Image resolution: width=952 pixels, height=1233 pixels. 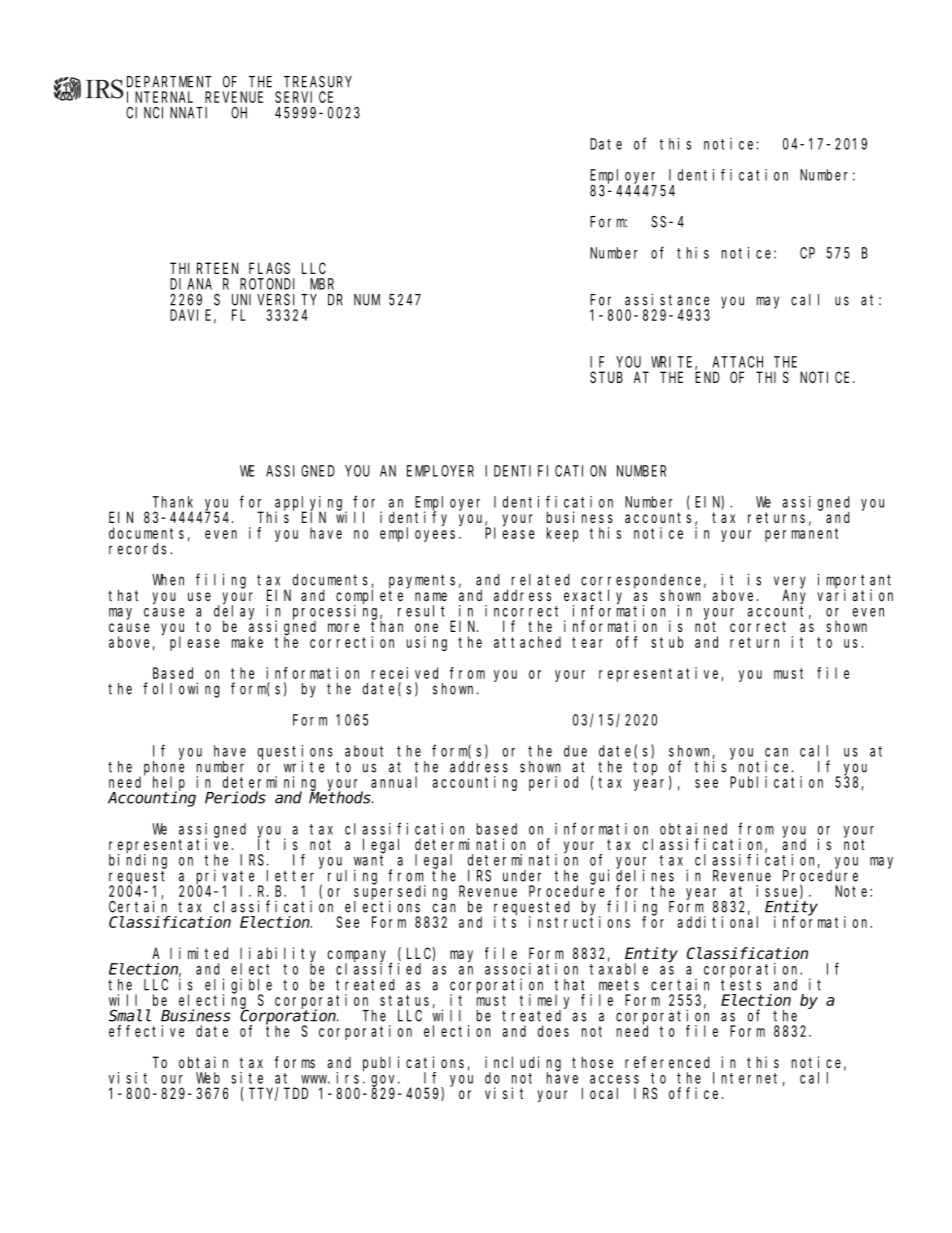 What do you see at coordinates (318, 82) in the screenshot?
I see `TREASURY` at bounding box center [318, 82].
